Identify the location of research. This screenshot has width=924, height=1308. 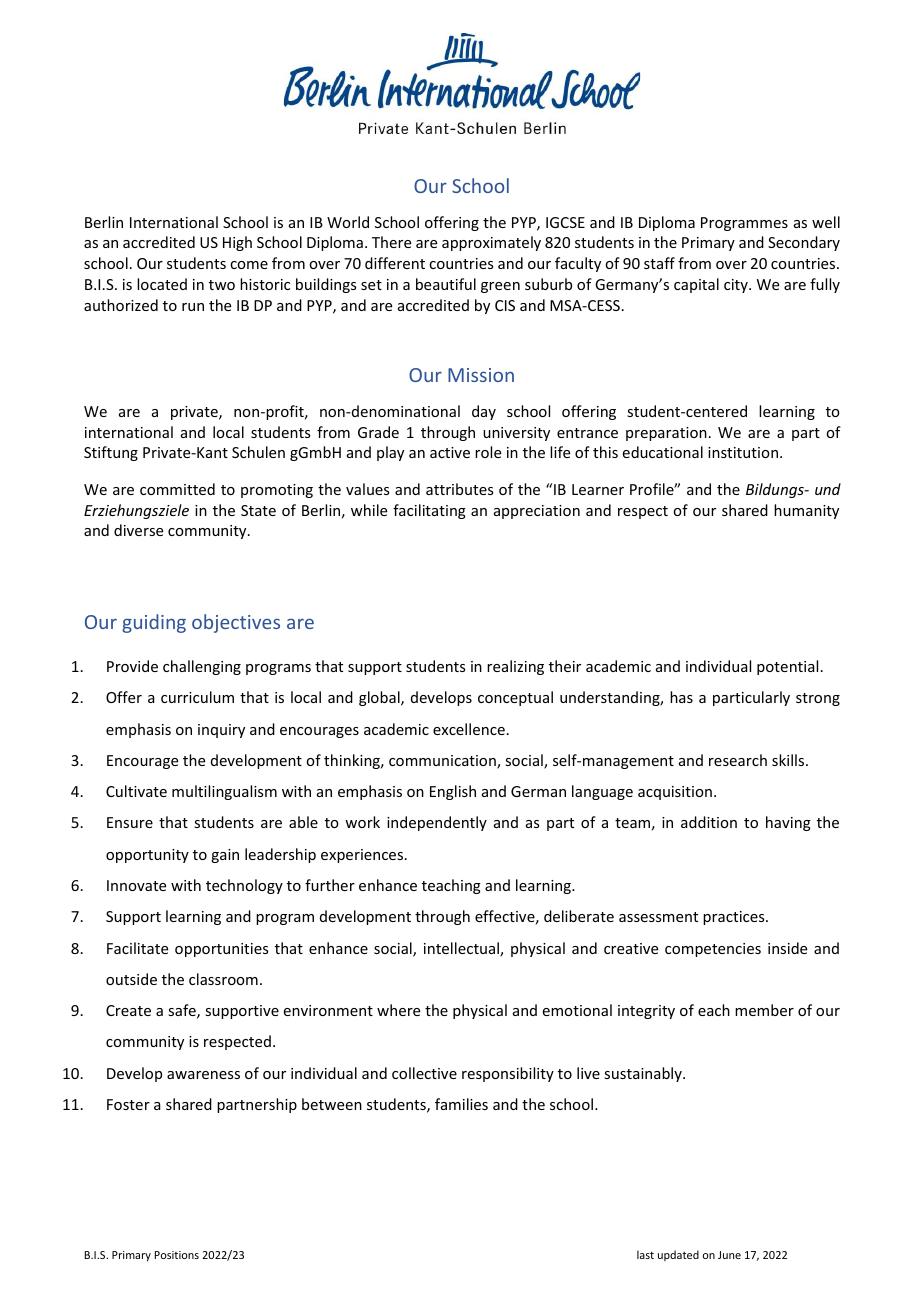
(738, 760).
